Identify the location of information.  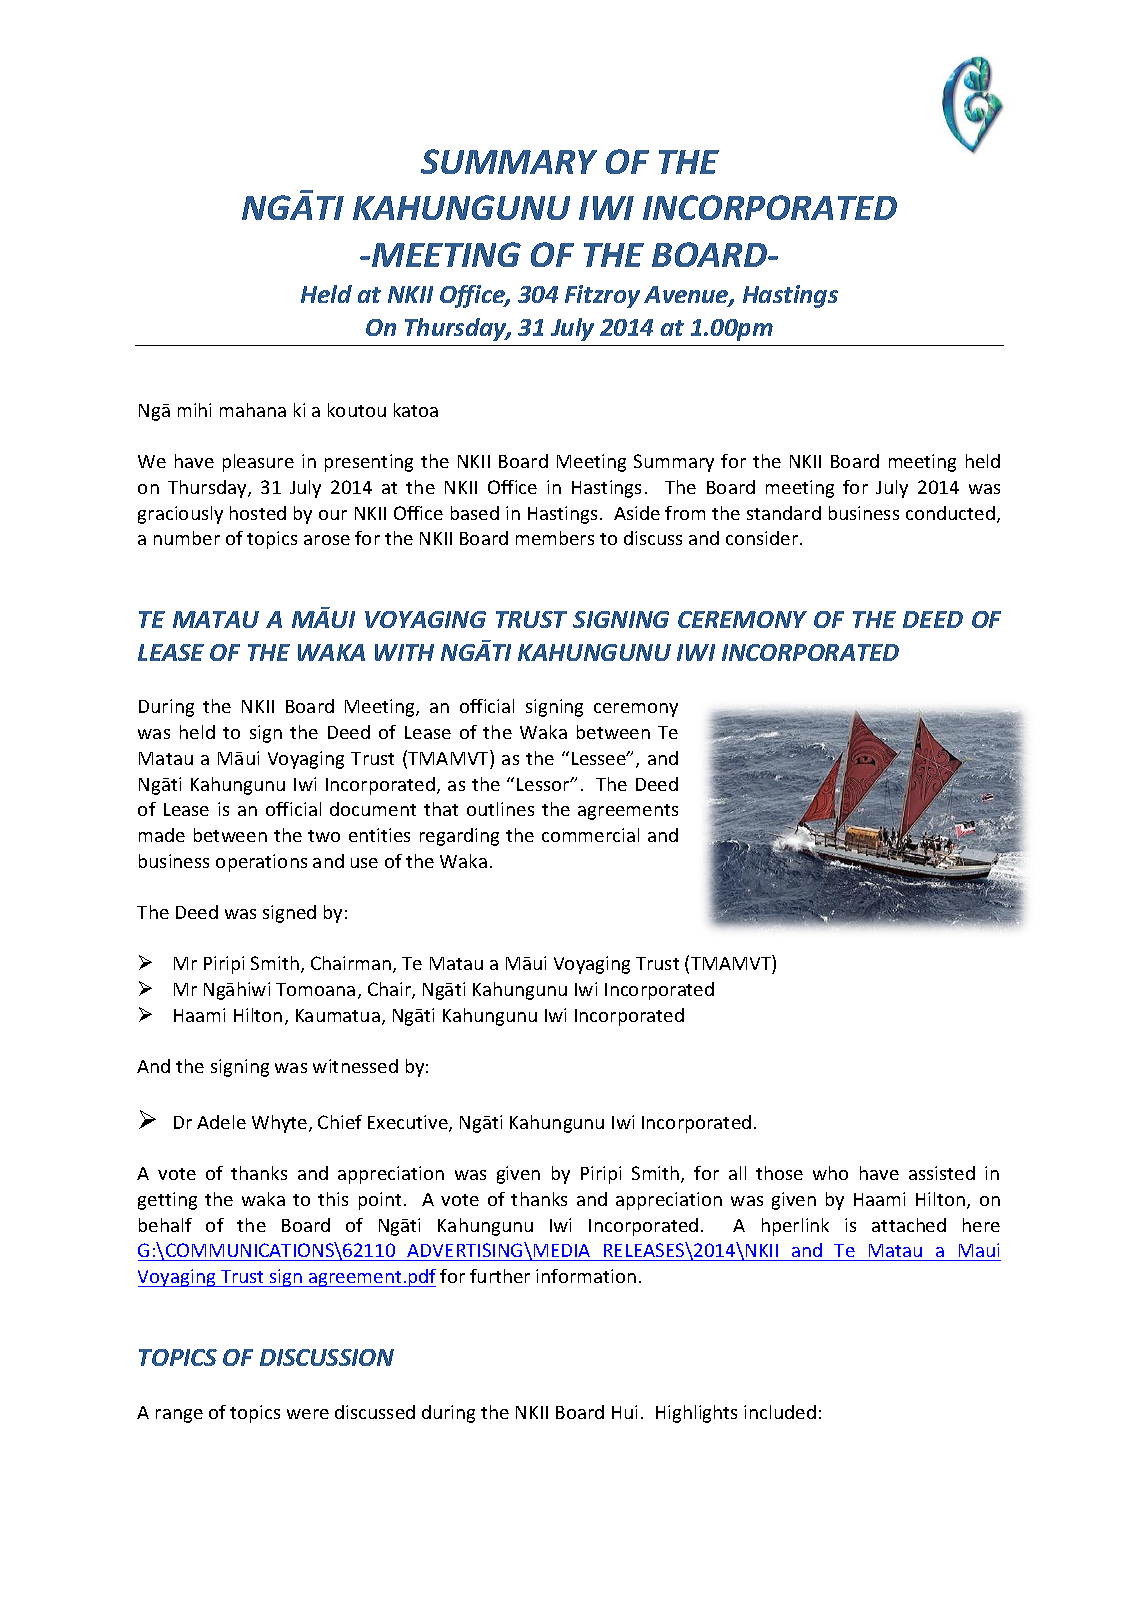
(586, 1276).
